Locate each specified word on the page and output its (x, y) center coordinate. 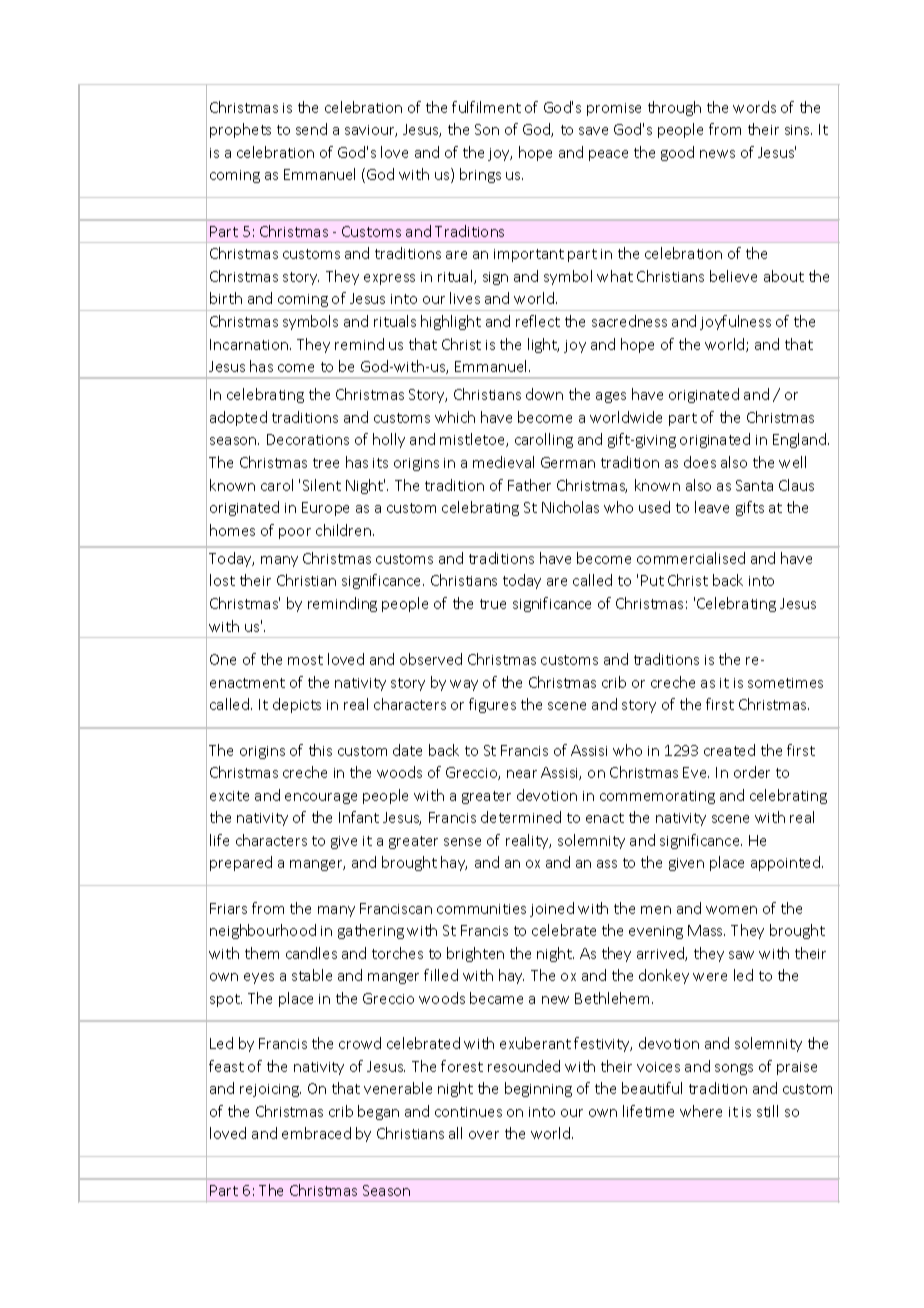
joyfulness (735, 322)
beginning (538, 1089)
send (311, 129)
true (493, 604)
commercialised (691, 558)
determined (521, 817)
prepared (241, 863)
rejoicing (270, 1090)
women (731, 910)
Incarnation (249, 344)
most (305, 660)
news (717, 154)
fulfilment (486, 107)
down (544, 394)
